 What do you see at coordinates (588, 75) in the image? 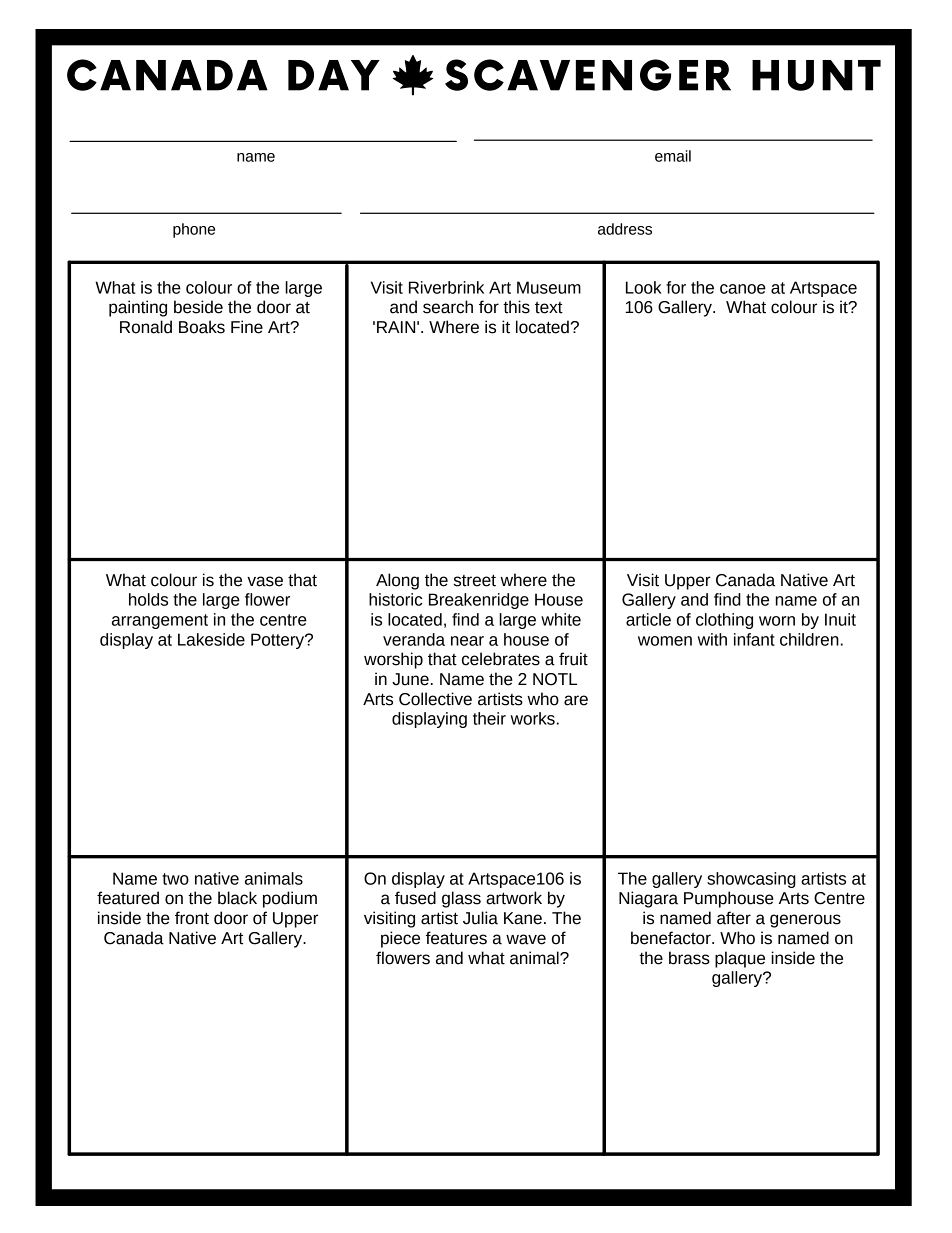
I see `SCAVENGER` at bounding box center [588, 75].
